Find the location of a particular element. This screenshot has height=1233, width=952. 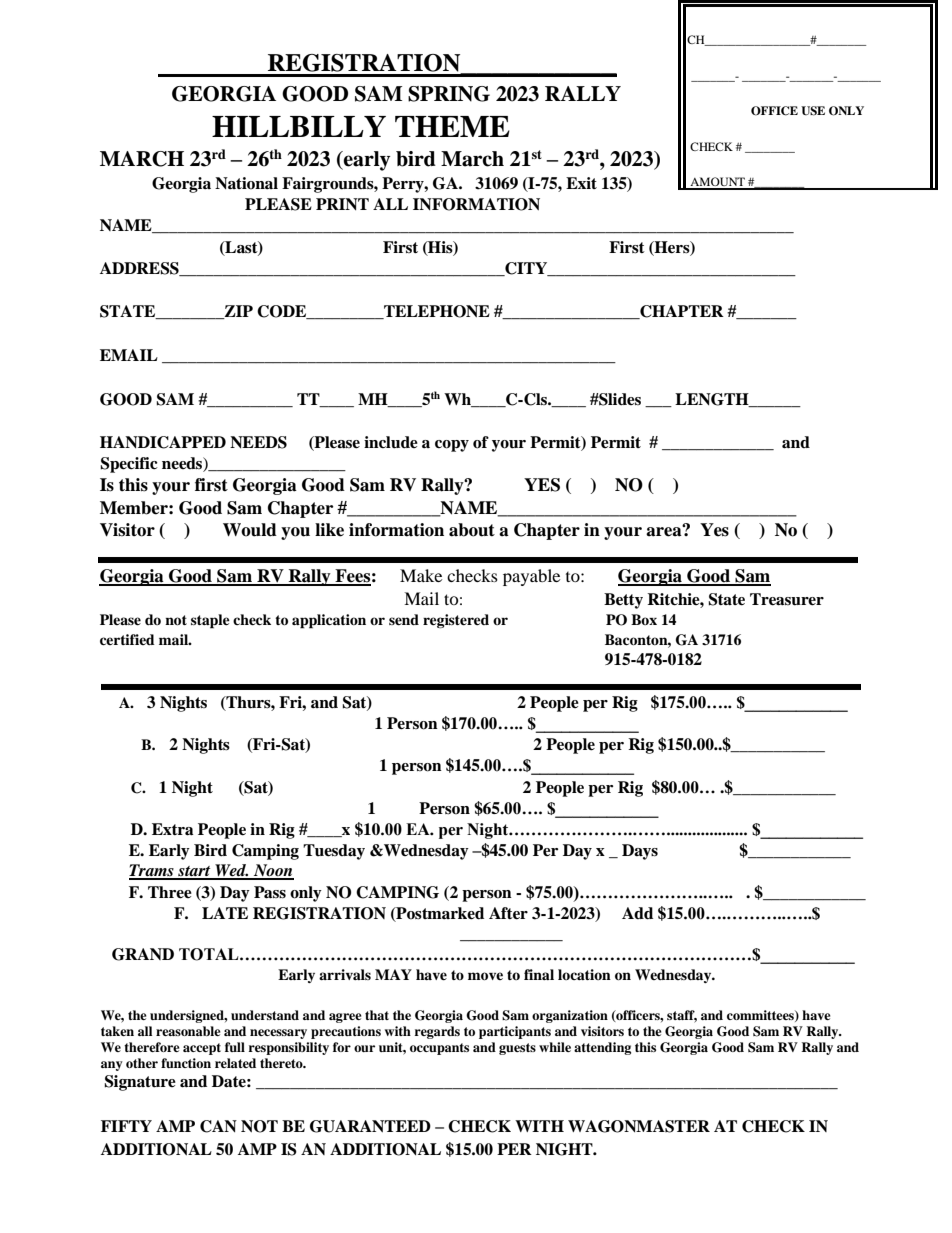

registered is located at coordinates (456, 621).
